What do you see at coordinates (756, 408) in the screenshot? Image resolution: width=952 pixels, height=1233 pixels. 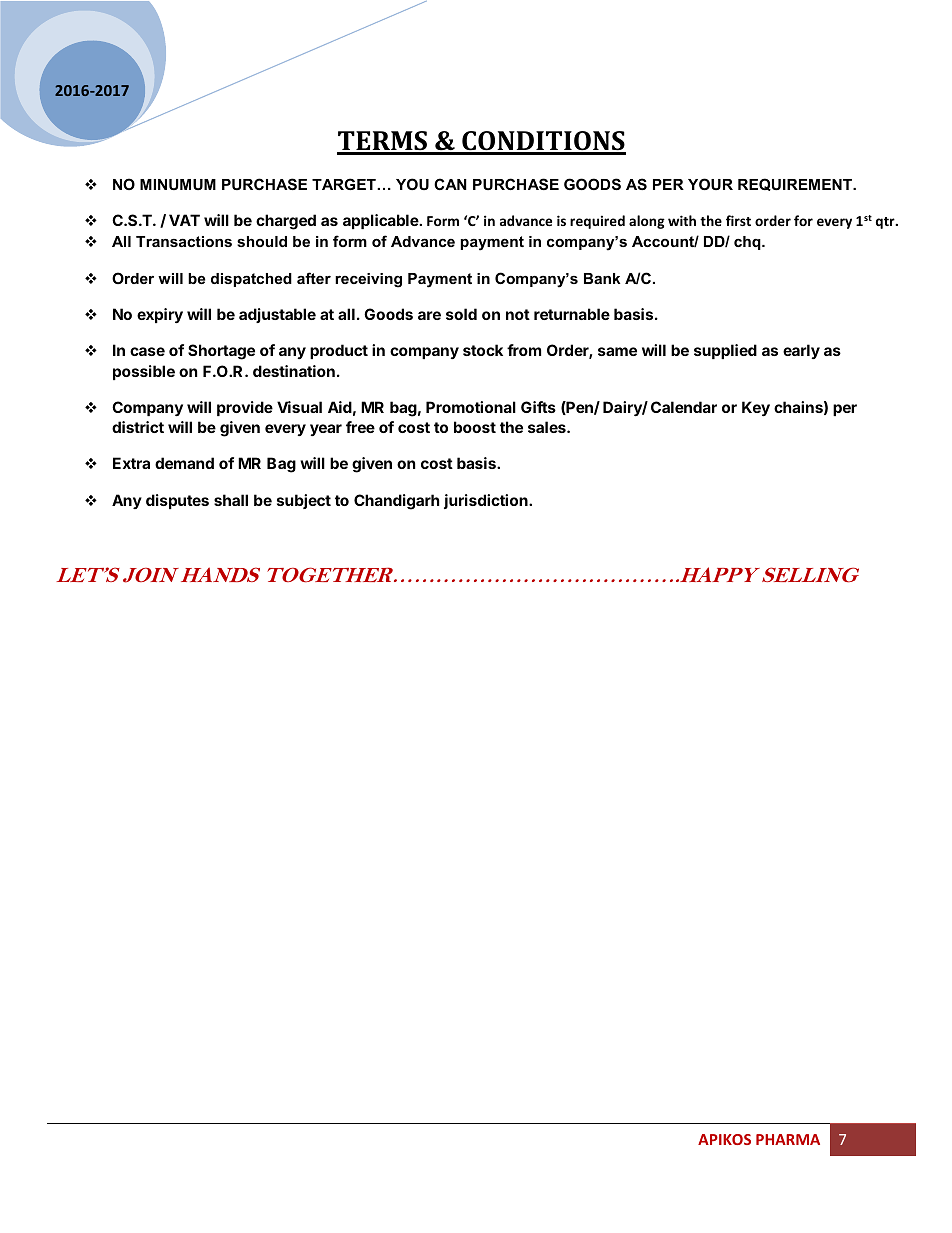 I see `Key` at bounding box center [756, 408].
